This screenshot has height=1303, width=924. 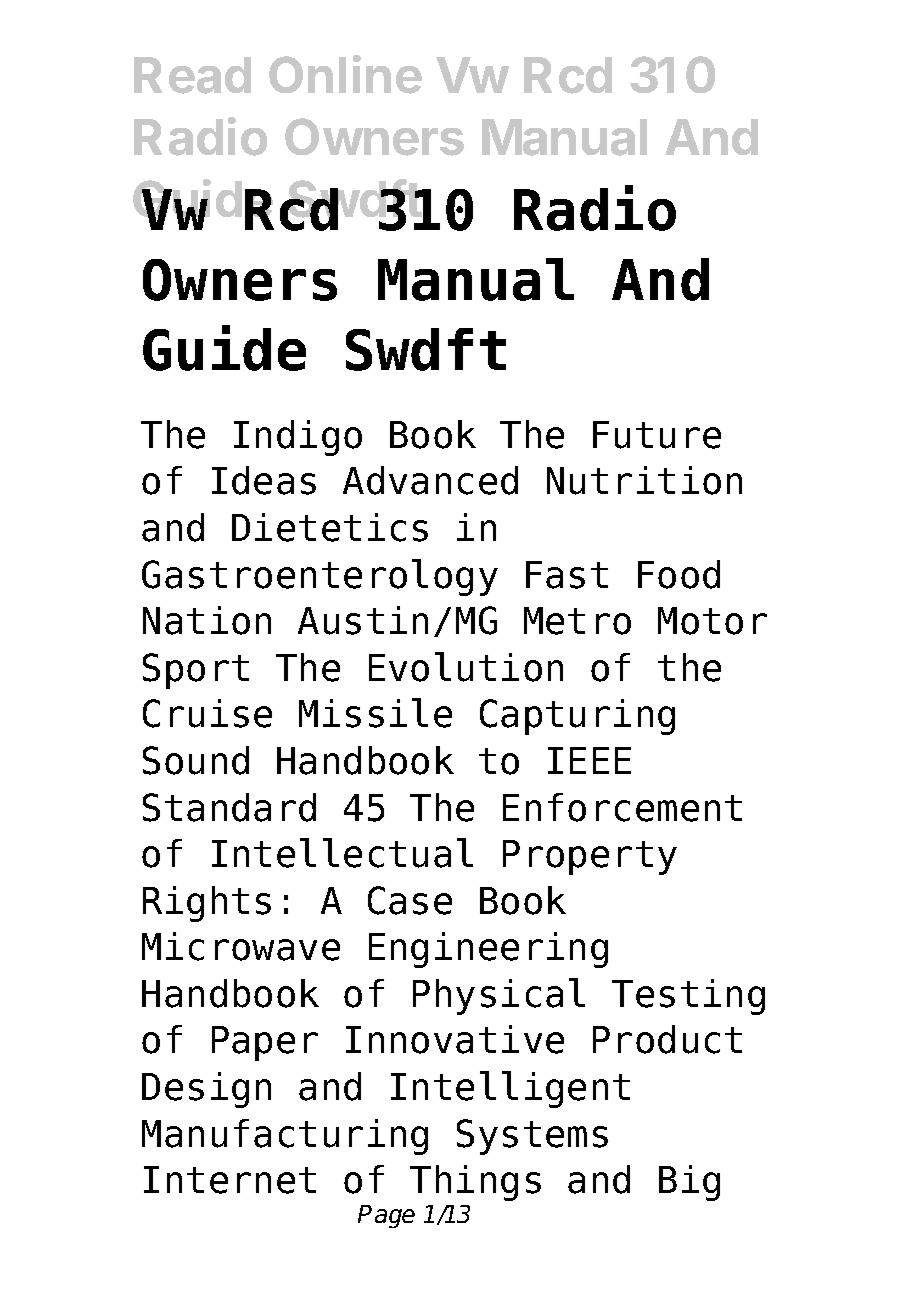 I want to click on Nutrition, so click(x=644, y=480).
